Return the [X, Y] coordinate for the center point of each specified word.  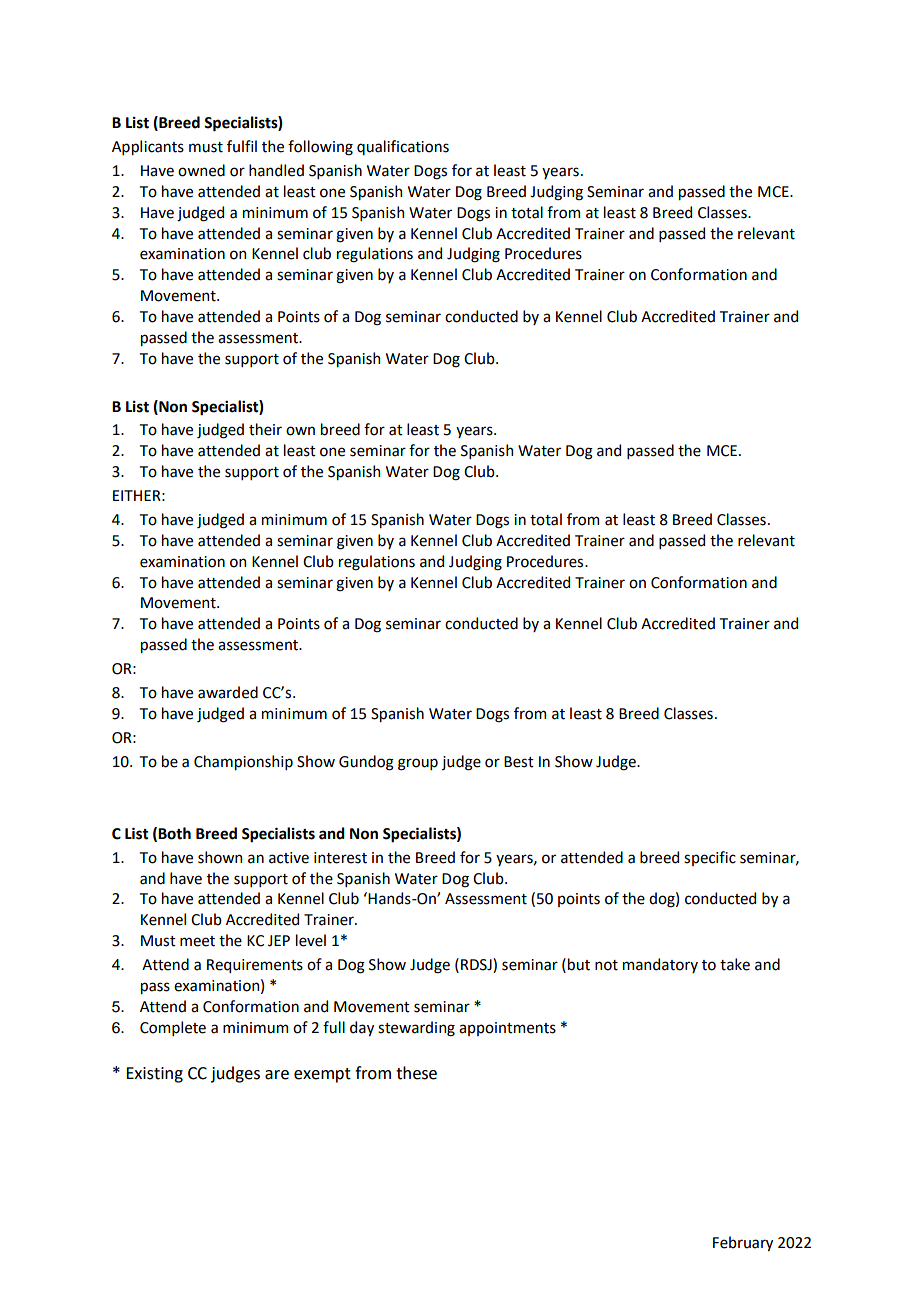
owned [201, 170]
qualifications [403, 147]
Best [519, 762]
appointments [507, 1029]
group [418, 764]
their [265, 429]
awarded [228, 692]
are [277, 1075]
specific [710, 858]
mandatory [660, 965]
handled [276, 170]
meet [197, 941]
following [320, 148]
